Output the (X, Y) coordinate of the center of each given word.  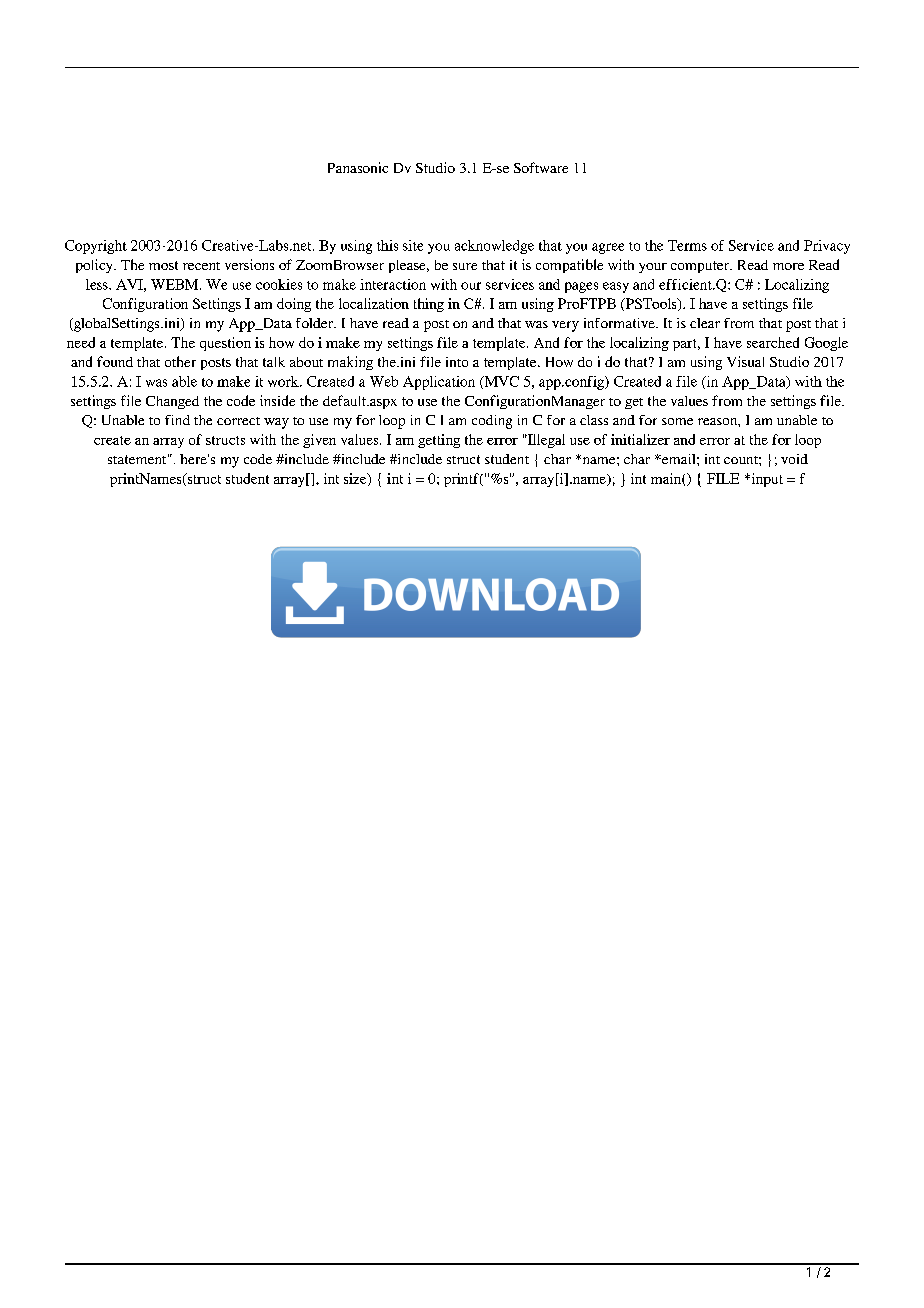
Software (541, 167)
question (225, 344)
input (766, 480)
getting (439, 441)
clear (705, 323)
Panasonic (358, 167)
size (356, 479)
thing (429, 305)
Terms (687, 245)
